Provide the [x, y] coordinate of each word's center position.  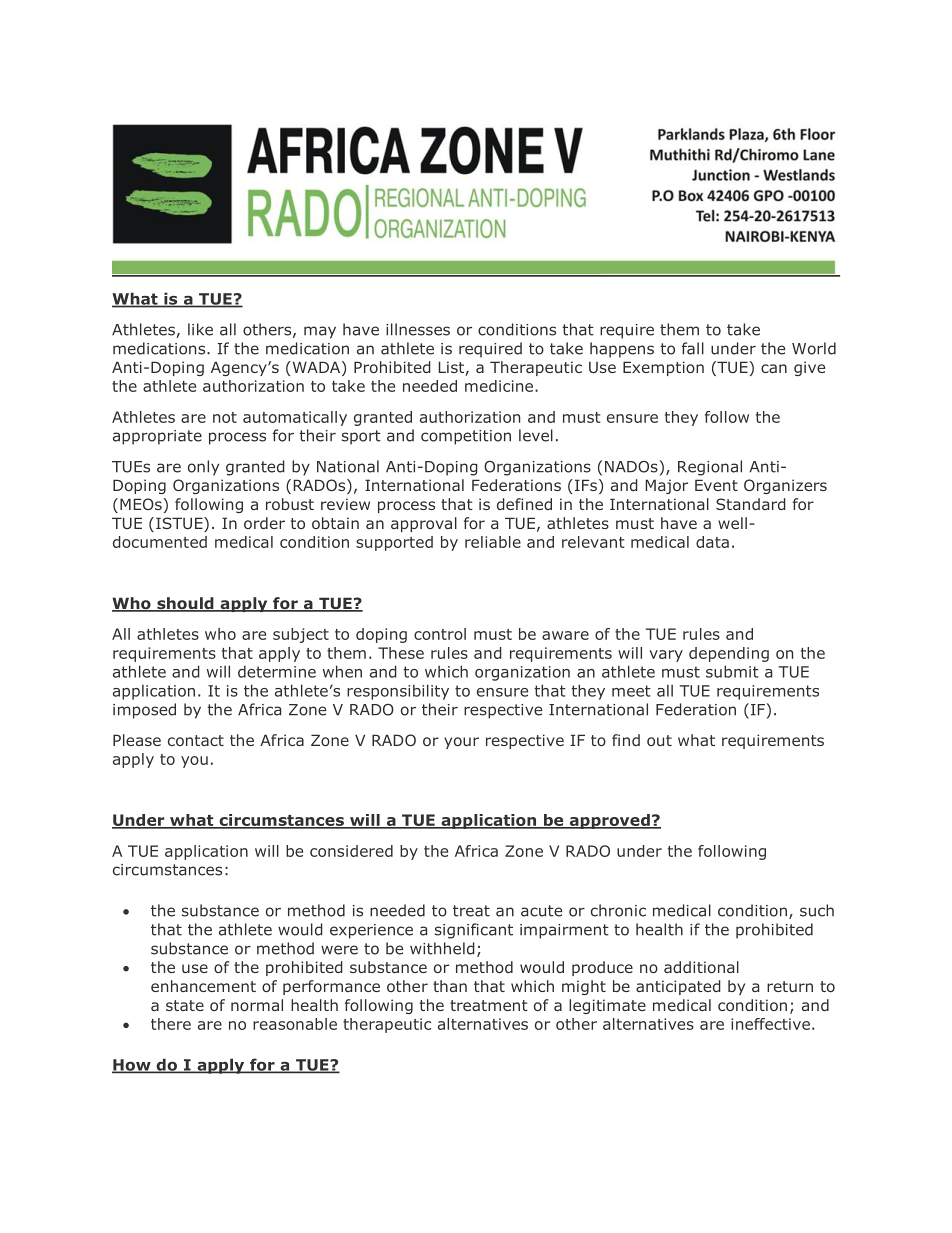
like [200, 329]
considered [351, 851]
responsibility [398, 692]
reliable [493, 542]
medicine [500, 386]
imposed [144, 711]
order [264, 523]
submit [732, 671]
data [712, 542]
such [817, 910]
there [171, 1024]
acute [541, 911]
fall [693, 348]
